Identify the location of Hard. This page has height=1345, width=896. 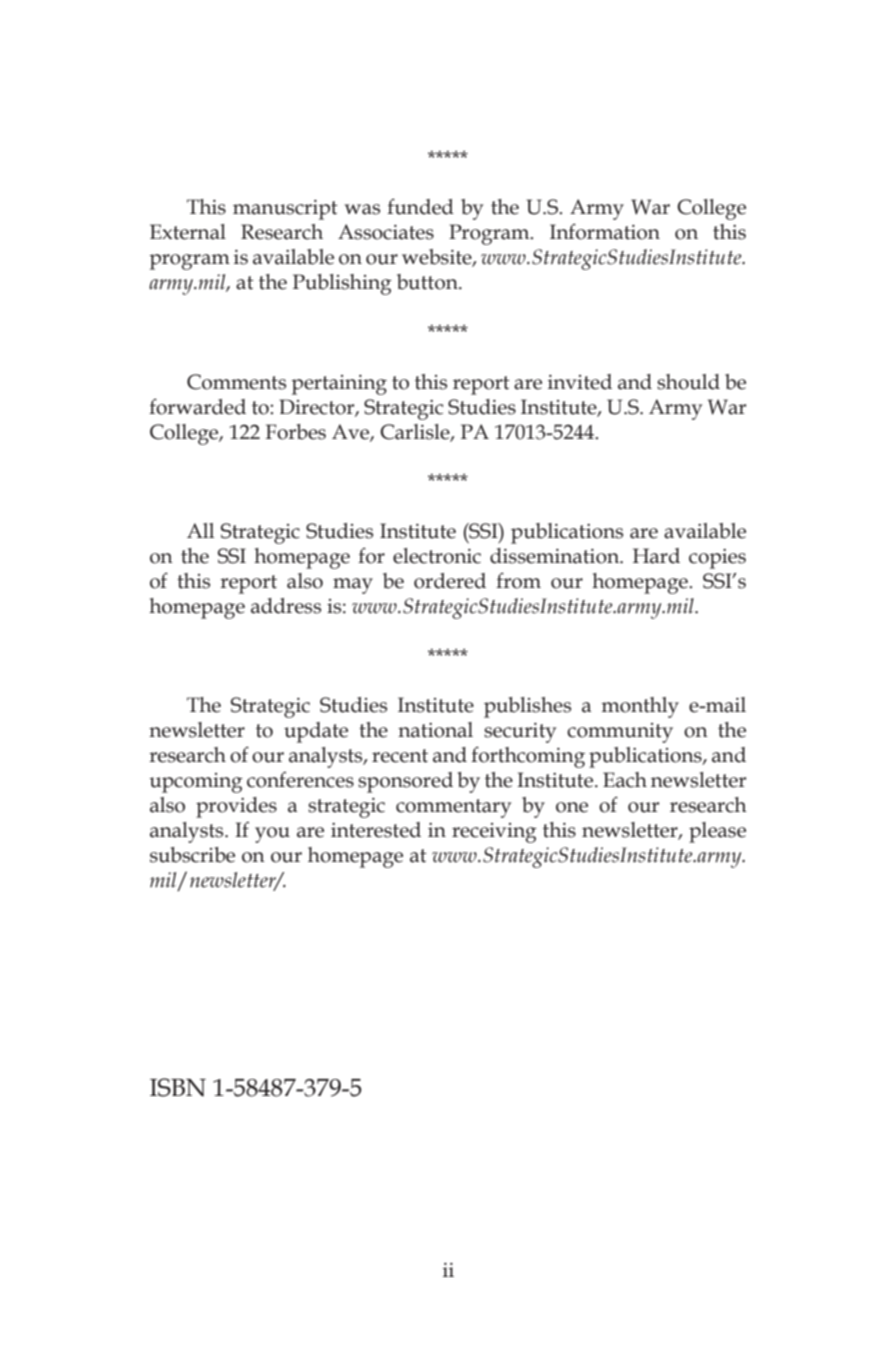
(656, 556).
